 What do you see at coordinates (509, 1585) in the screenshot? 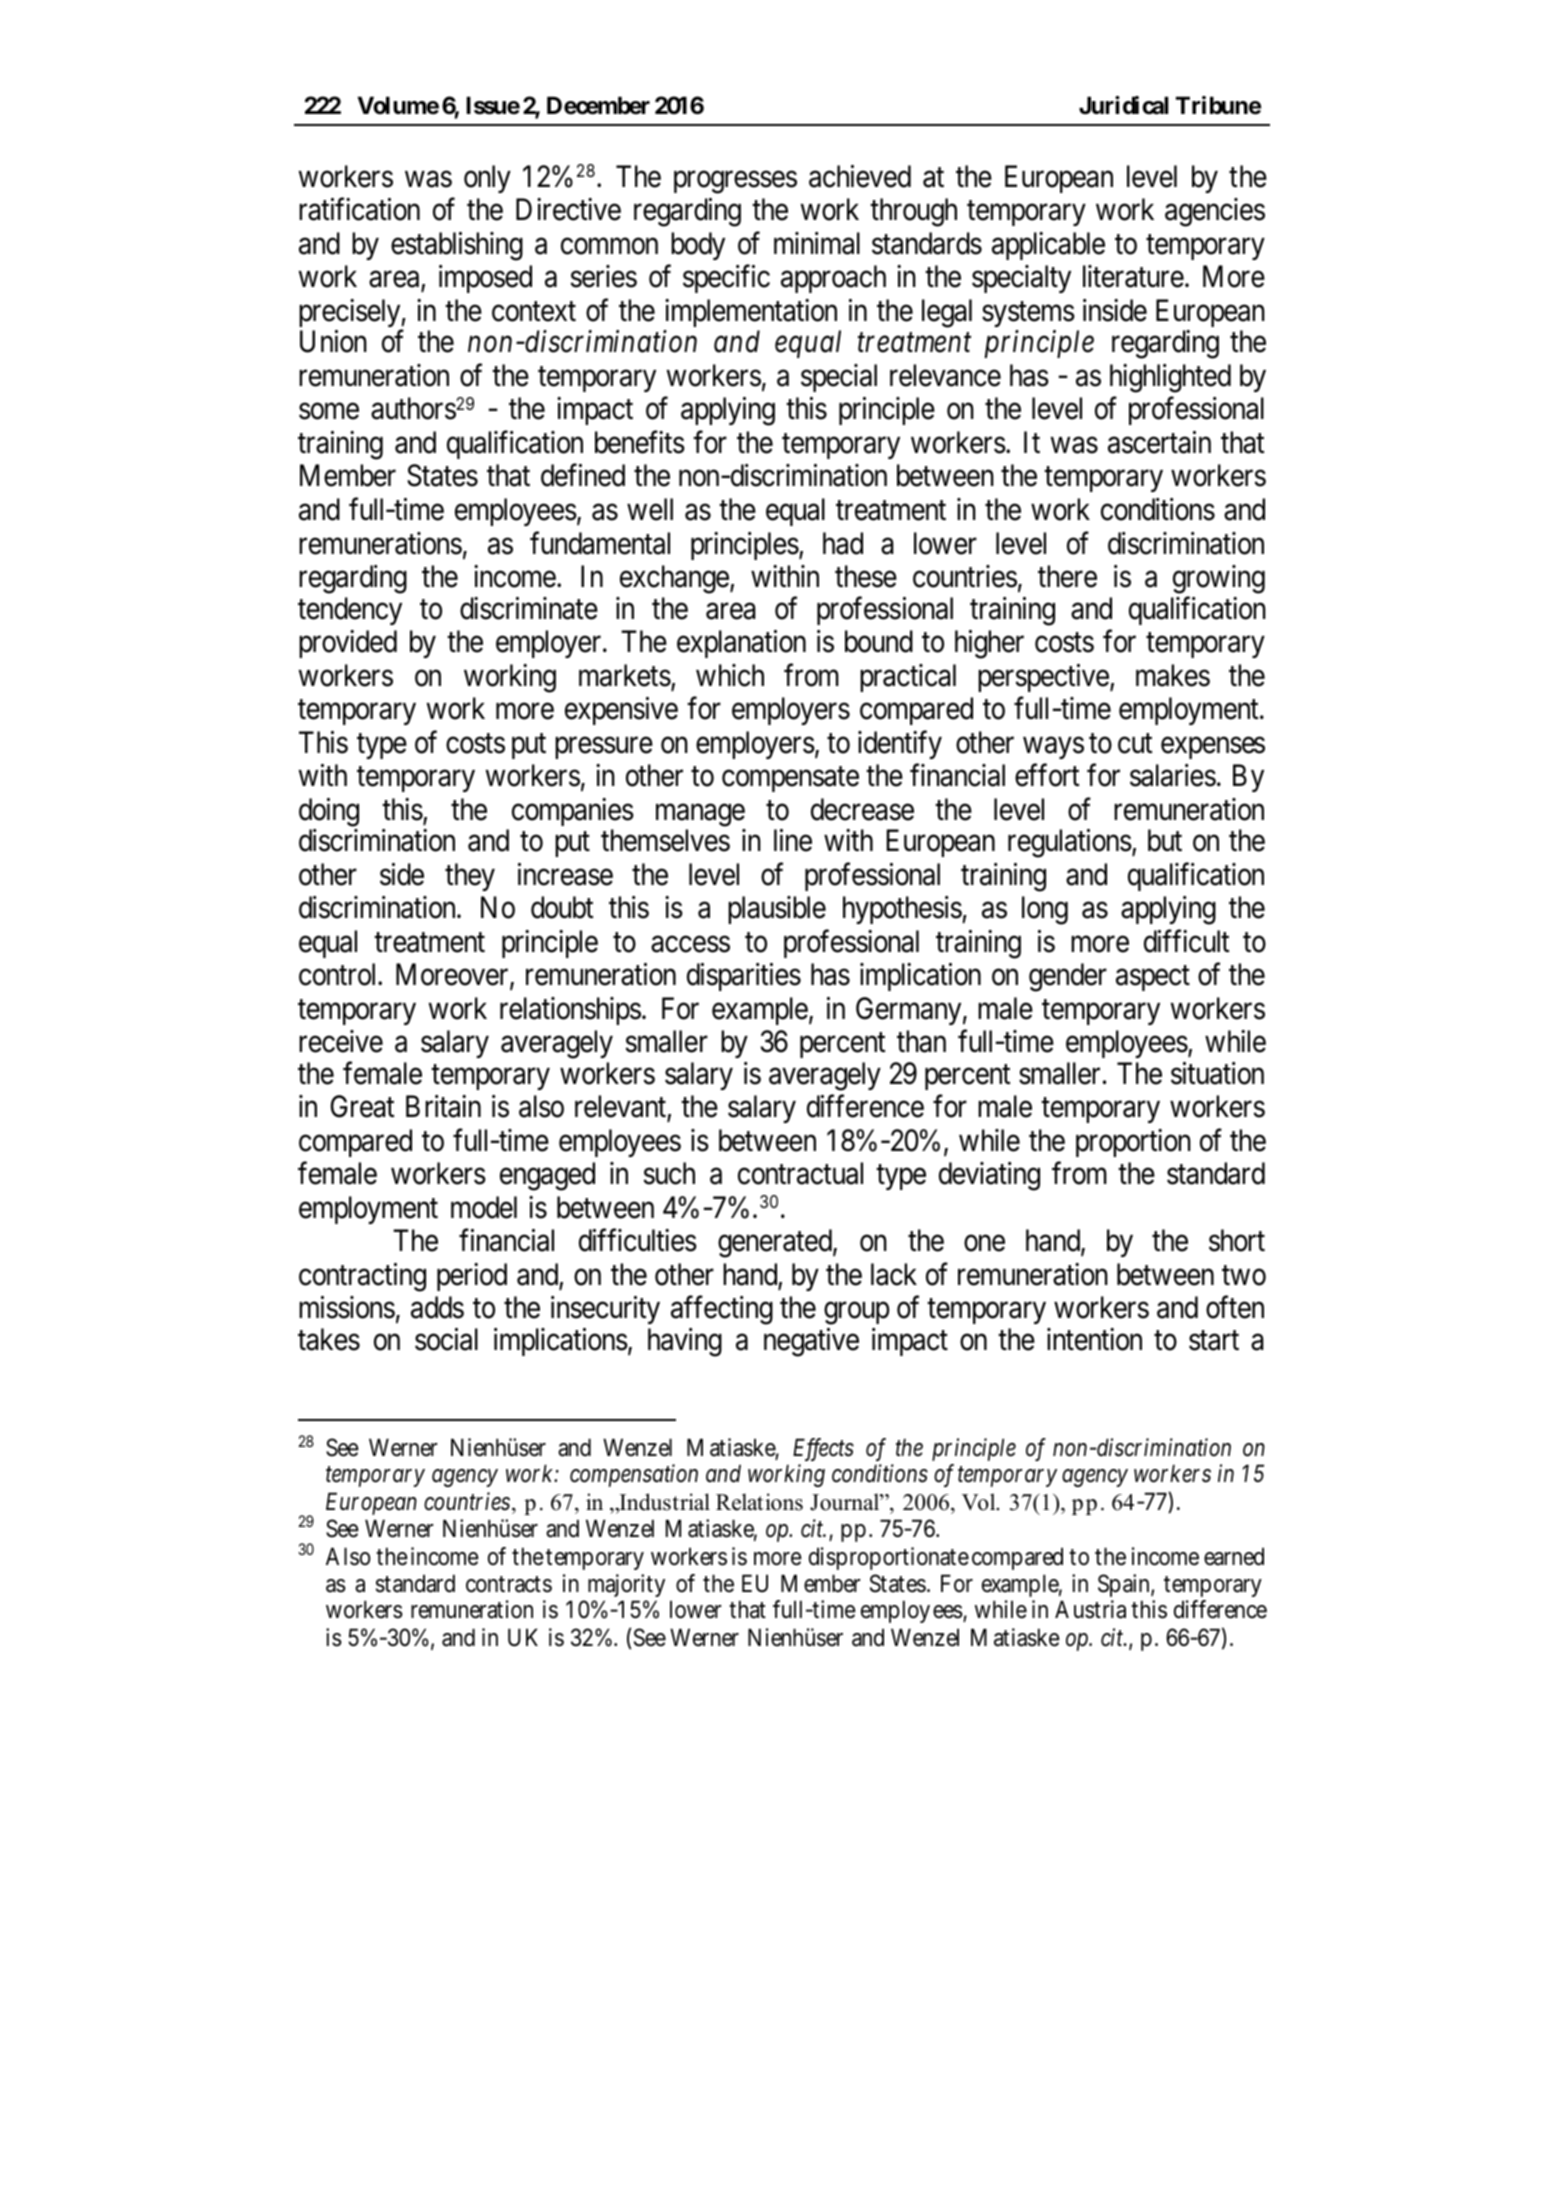
I see `contracts` at bounding box center [509, 1585].
